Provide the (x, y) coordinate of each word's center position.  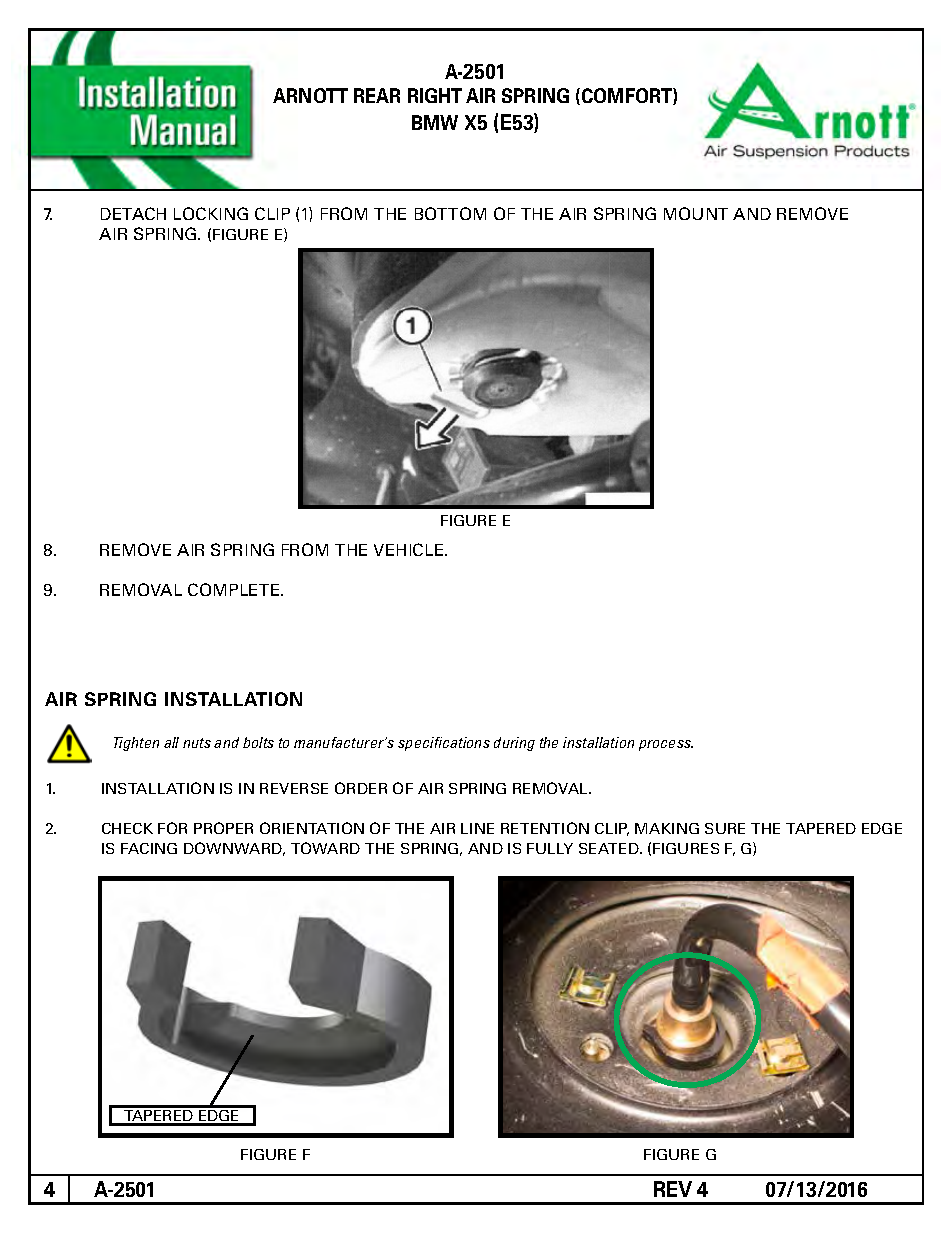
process (666, 745)
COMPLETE (235, 589)
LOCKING (211, 213)
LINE (477, 828)
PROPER (223, 828)
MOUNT (696, 213)
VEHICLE (410, 549)
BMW (435, 122)
